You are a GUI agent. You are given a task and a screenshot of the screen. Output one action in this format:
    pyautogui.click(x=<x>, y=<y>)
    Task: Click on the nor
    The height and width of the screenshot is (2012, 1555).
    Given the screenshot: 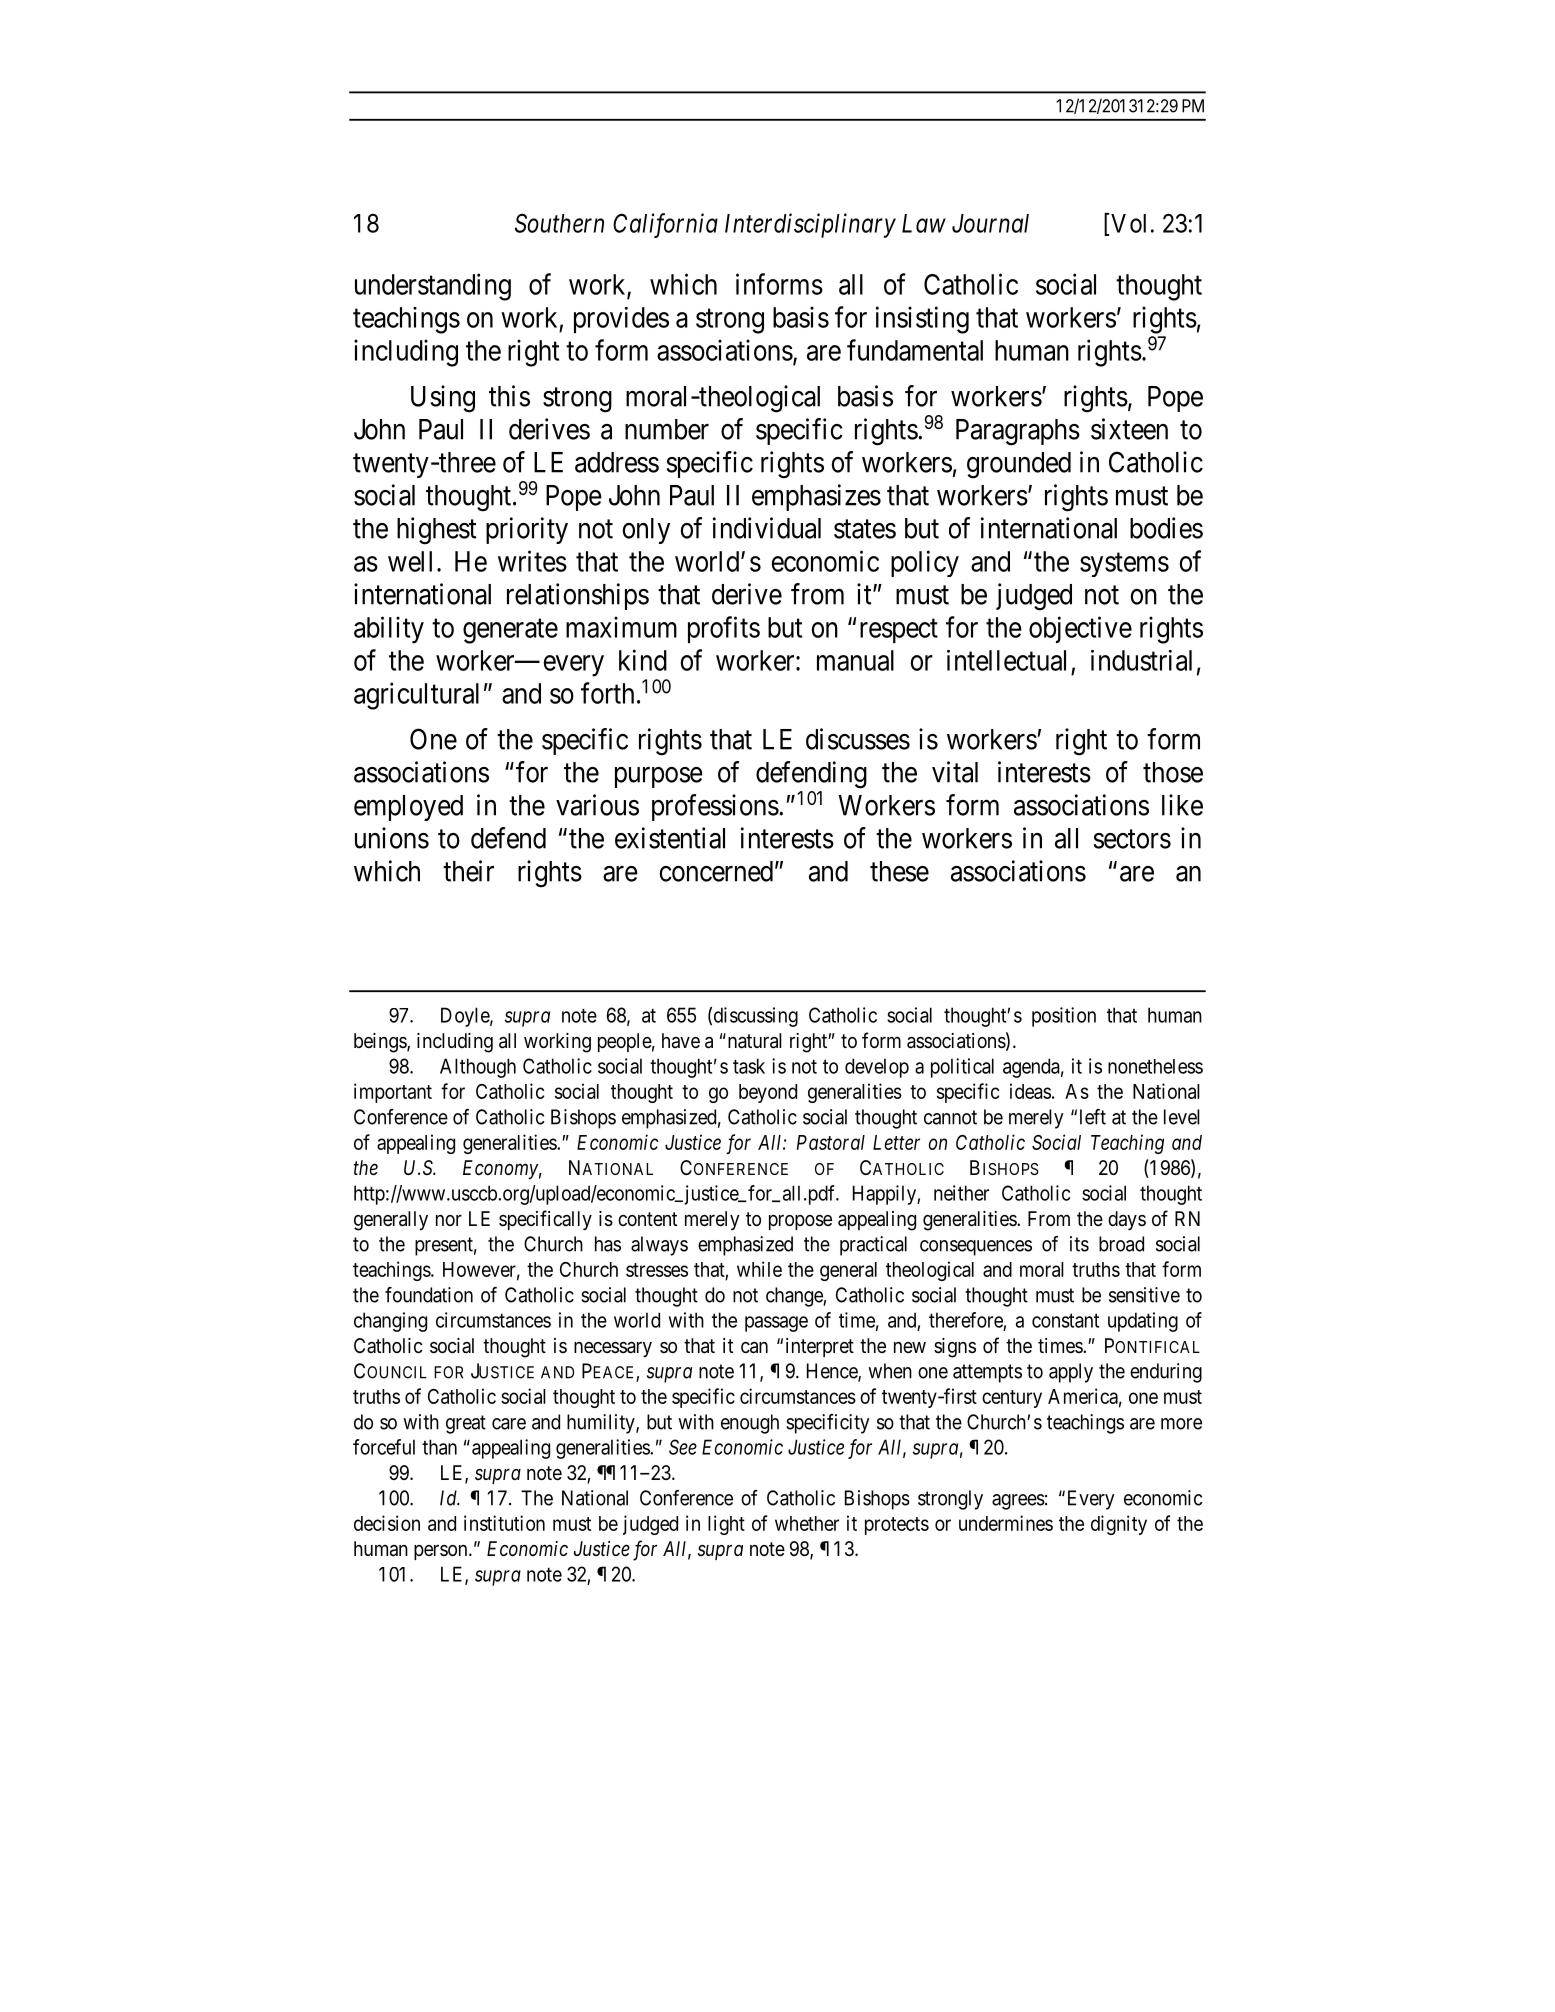 What is the action you would take?
    pyautogui.click(x=449, y=1220)
